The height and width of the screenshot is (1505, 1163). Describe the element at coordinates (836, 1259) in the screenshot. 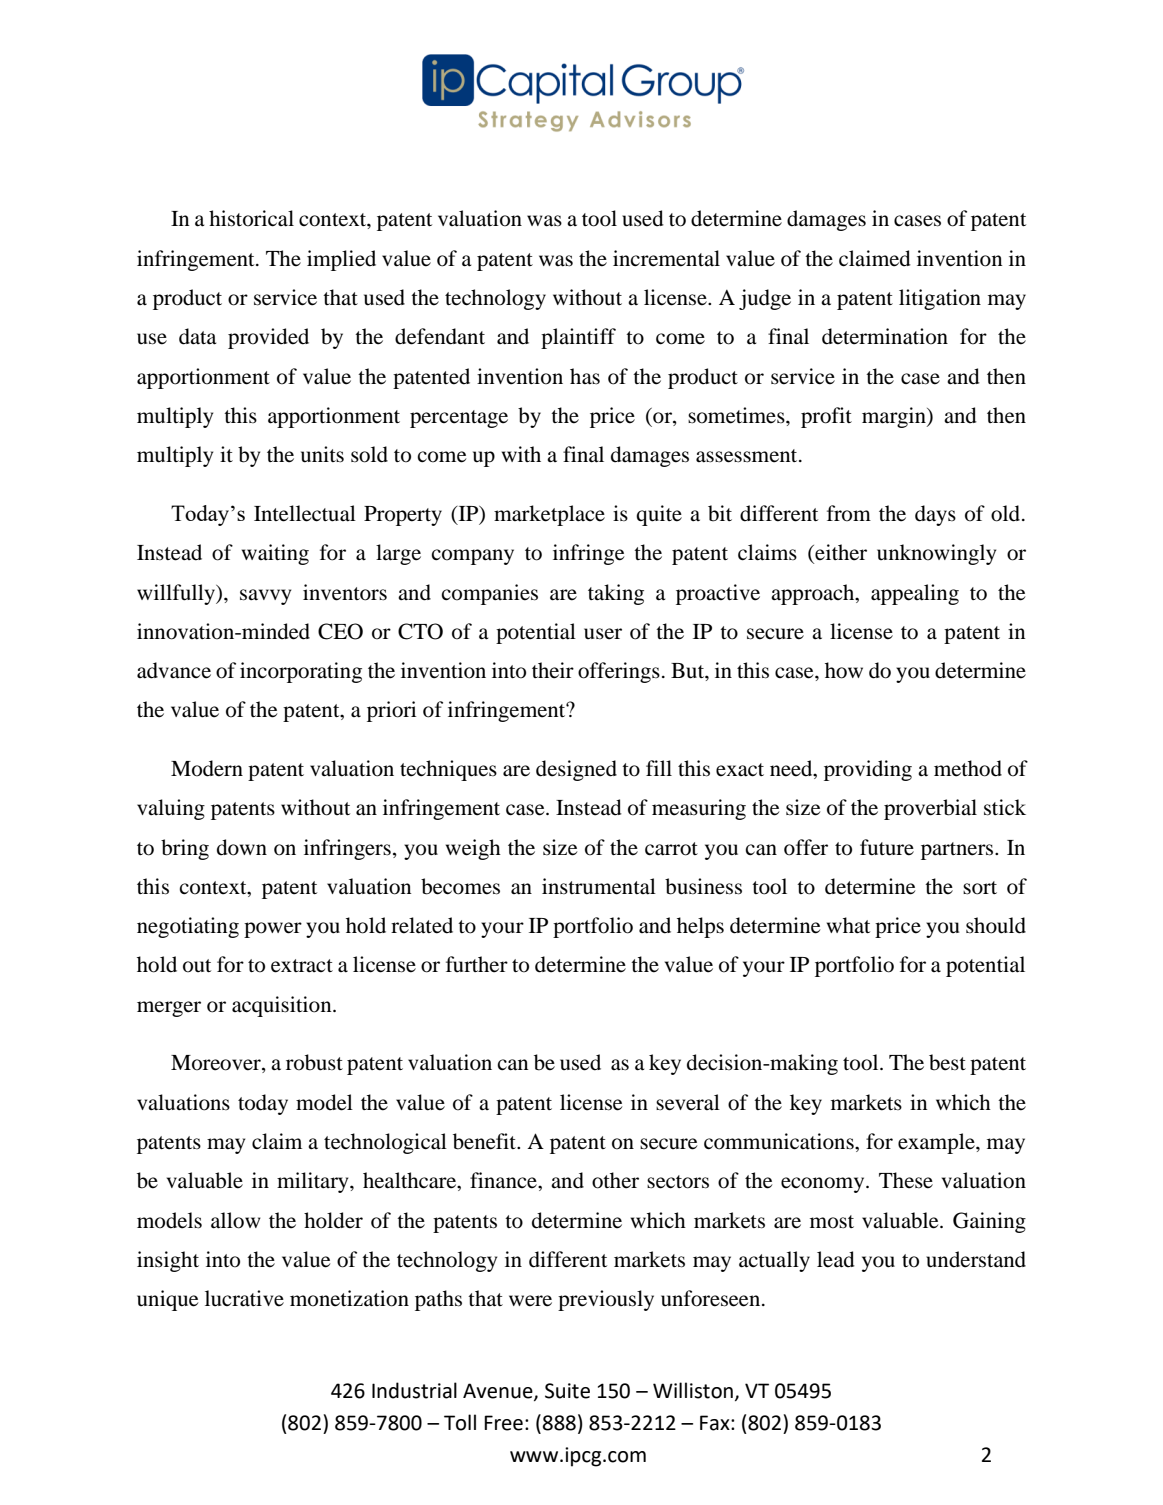

I see `lead` at that location.
